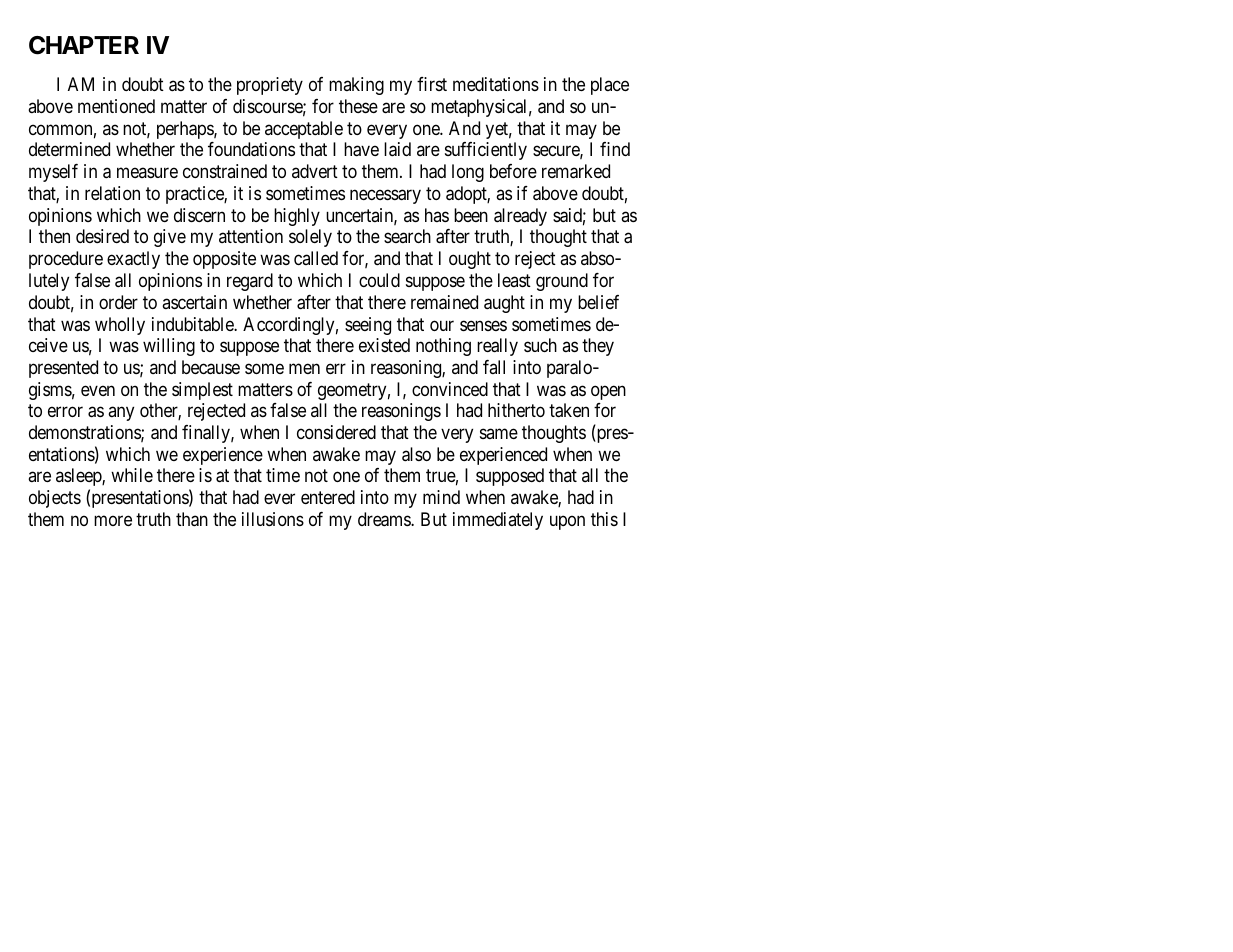 This screenshot has height=952, width=1233. I want to click on could, so click(379, 280).
